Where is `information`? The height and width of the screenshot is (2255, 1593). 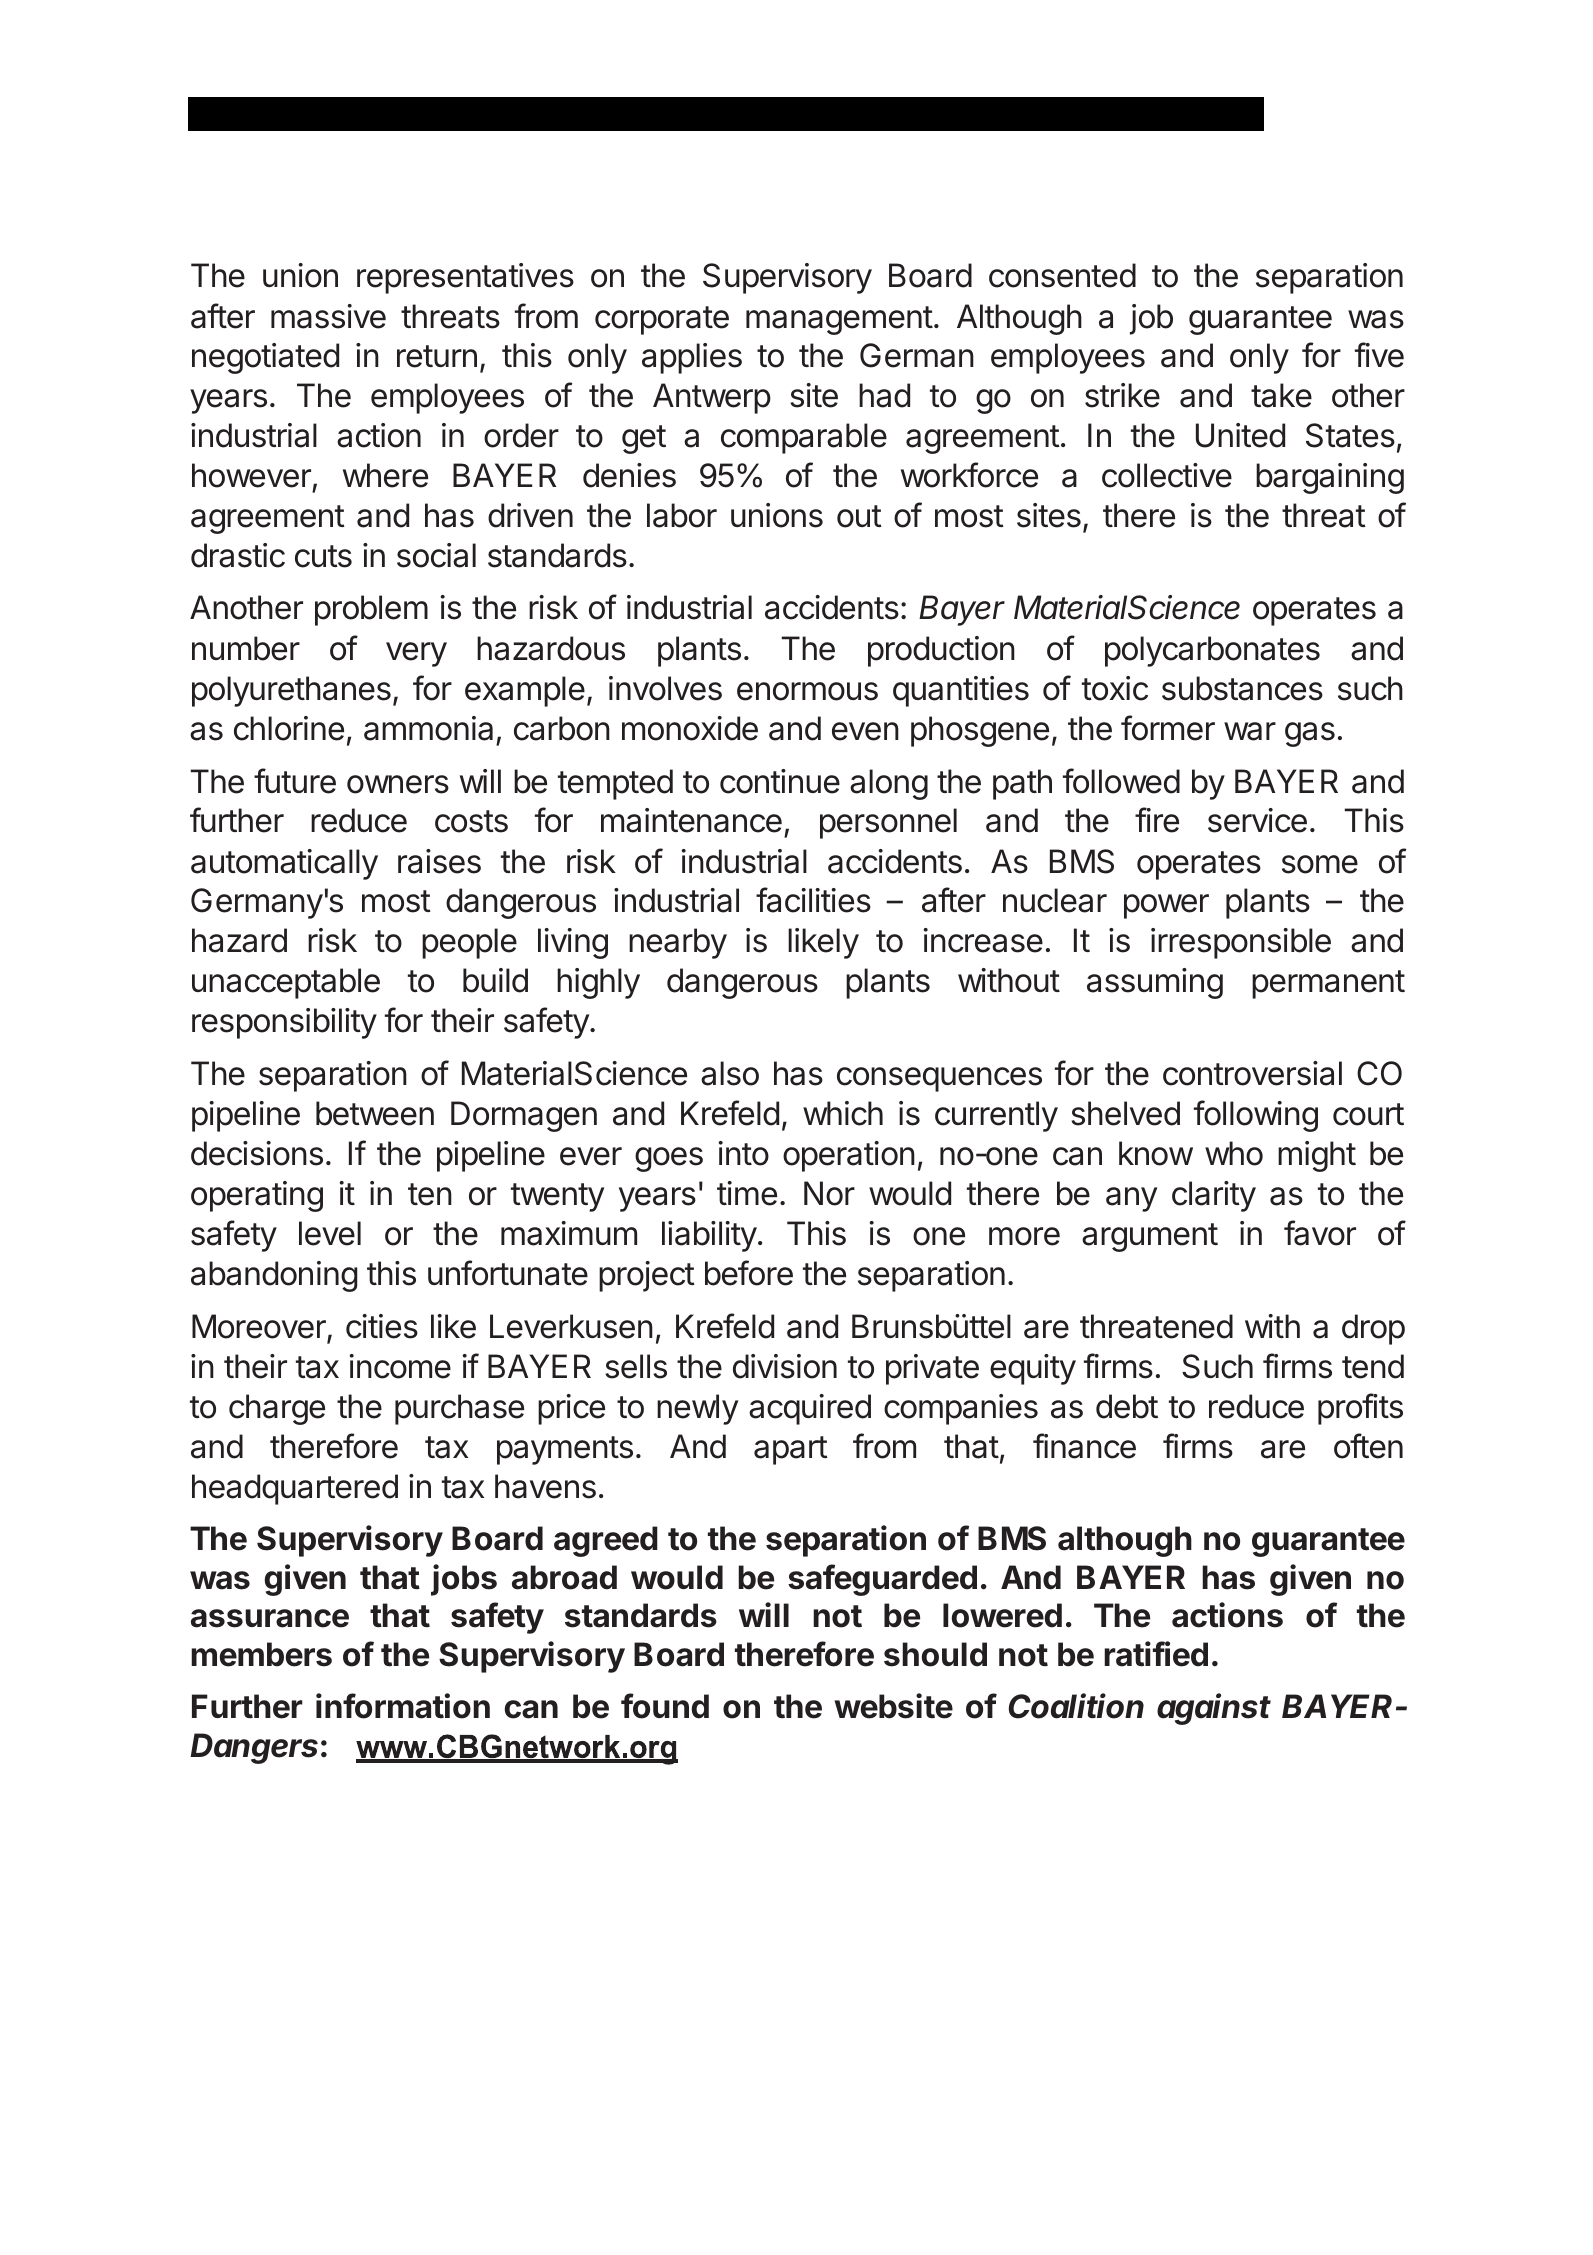
information is located at coordinates (403, 1706).
